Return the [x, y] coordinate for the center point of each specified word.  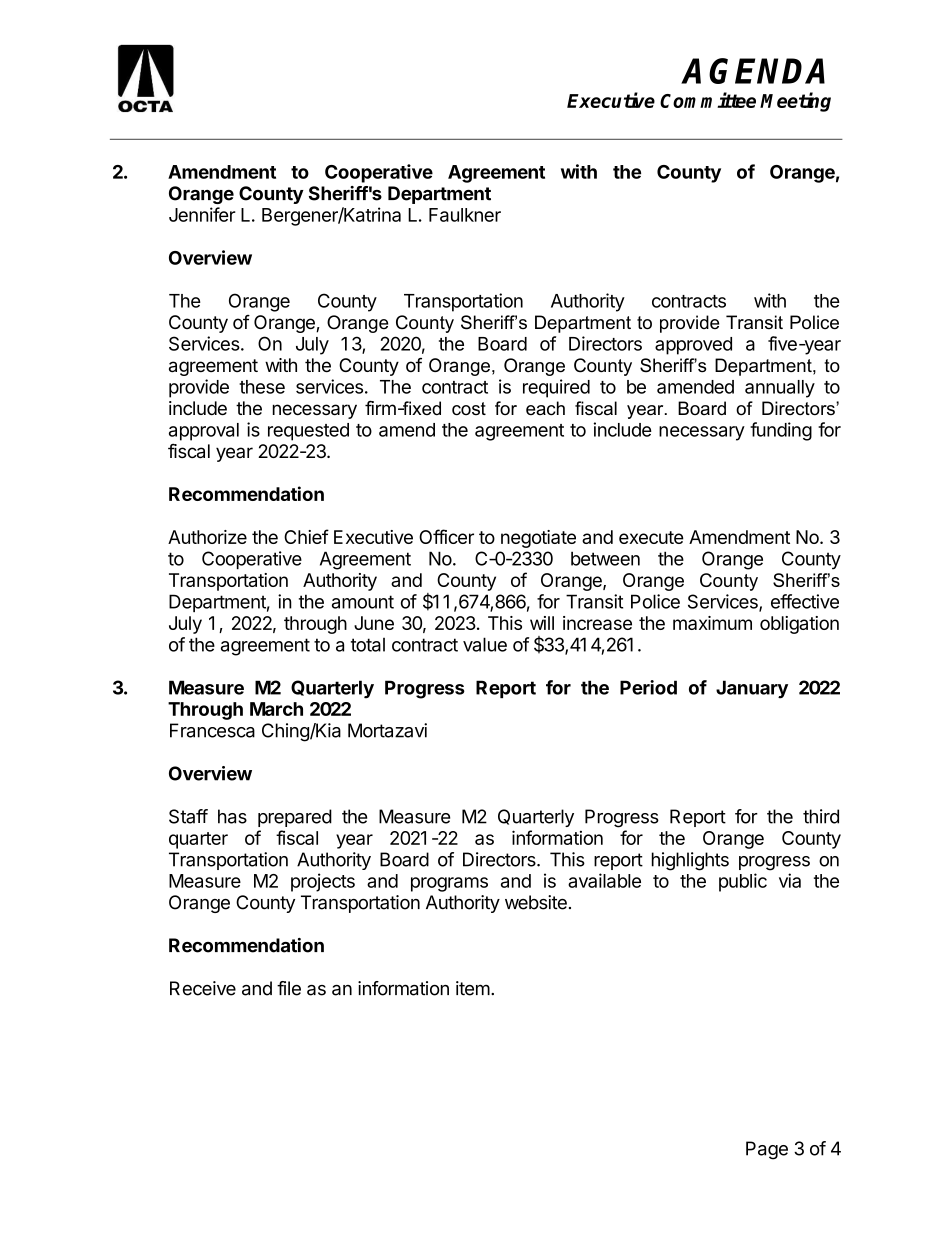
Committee [708, 100]
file [289, 988]
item [473, 988]
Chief [306, 536]
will [542, 623]
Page [767, 1150]
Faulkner [465, 215]
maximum [712, 623]
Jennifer [202, 214]
